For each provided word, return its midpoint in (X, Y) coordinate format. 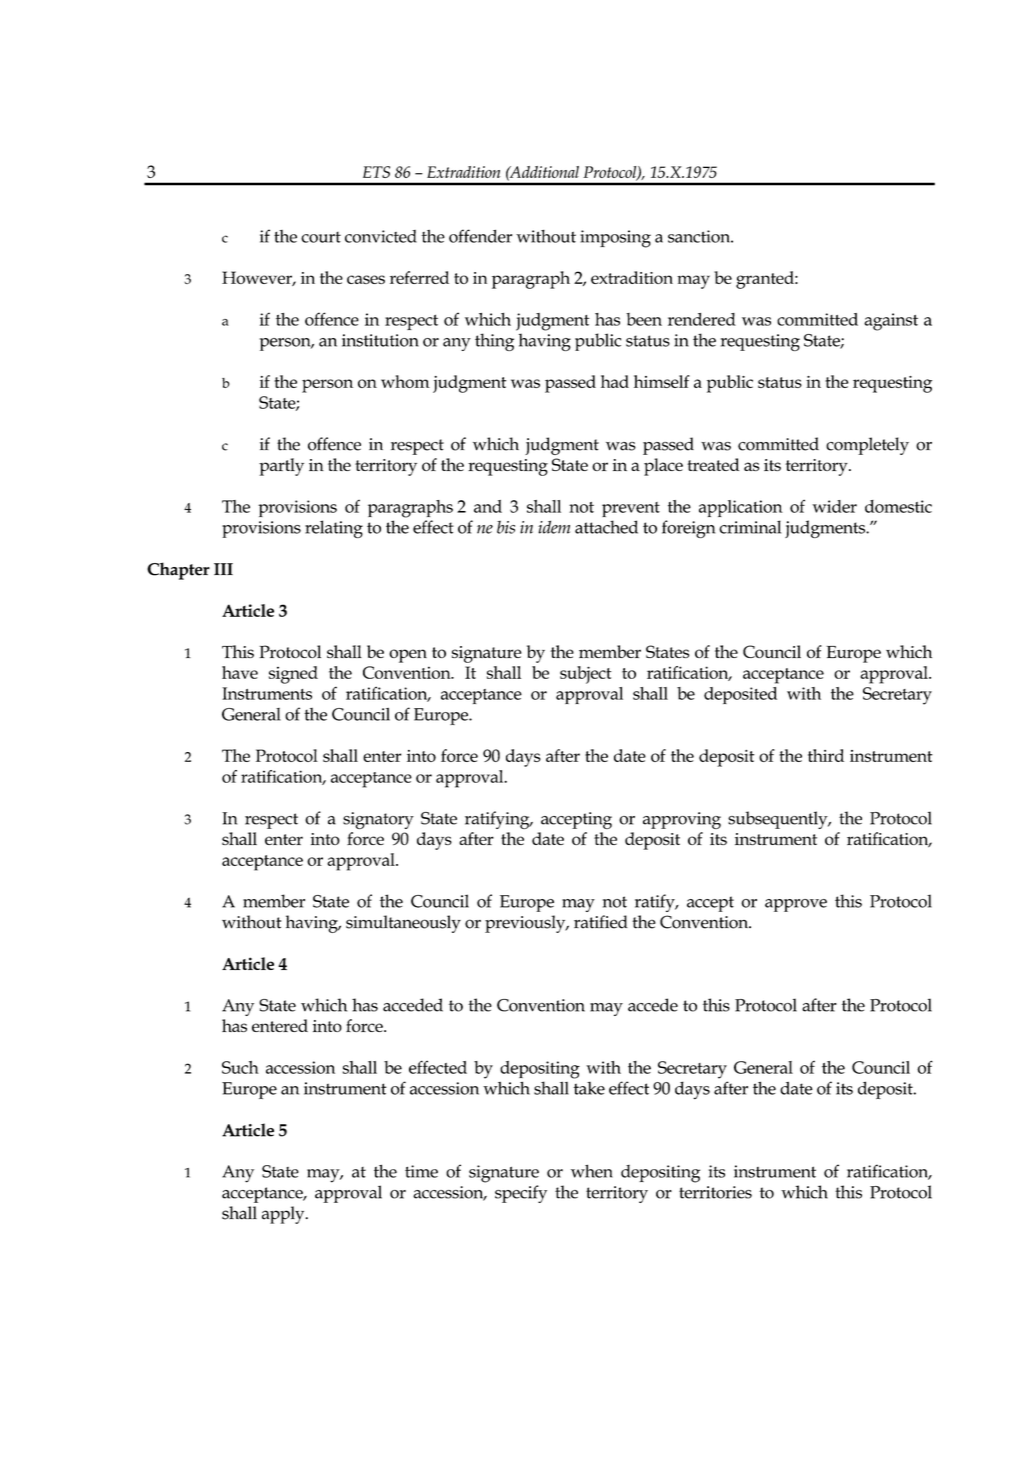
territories (715, 1192)
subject (585, 675)
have (240, 672)
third (826, 755)
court (321, 237)
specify (521, 1194)
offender (480, 236)
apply (284, 1215)
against (891, 322)
